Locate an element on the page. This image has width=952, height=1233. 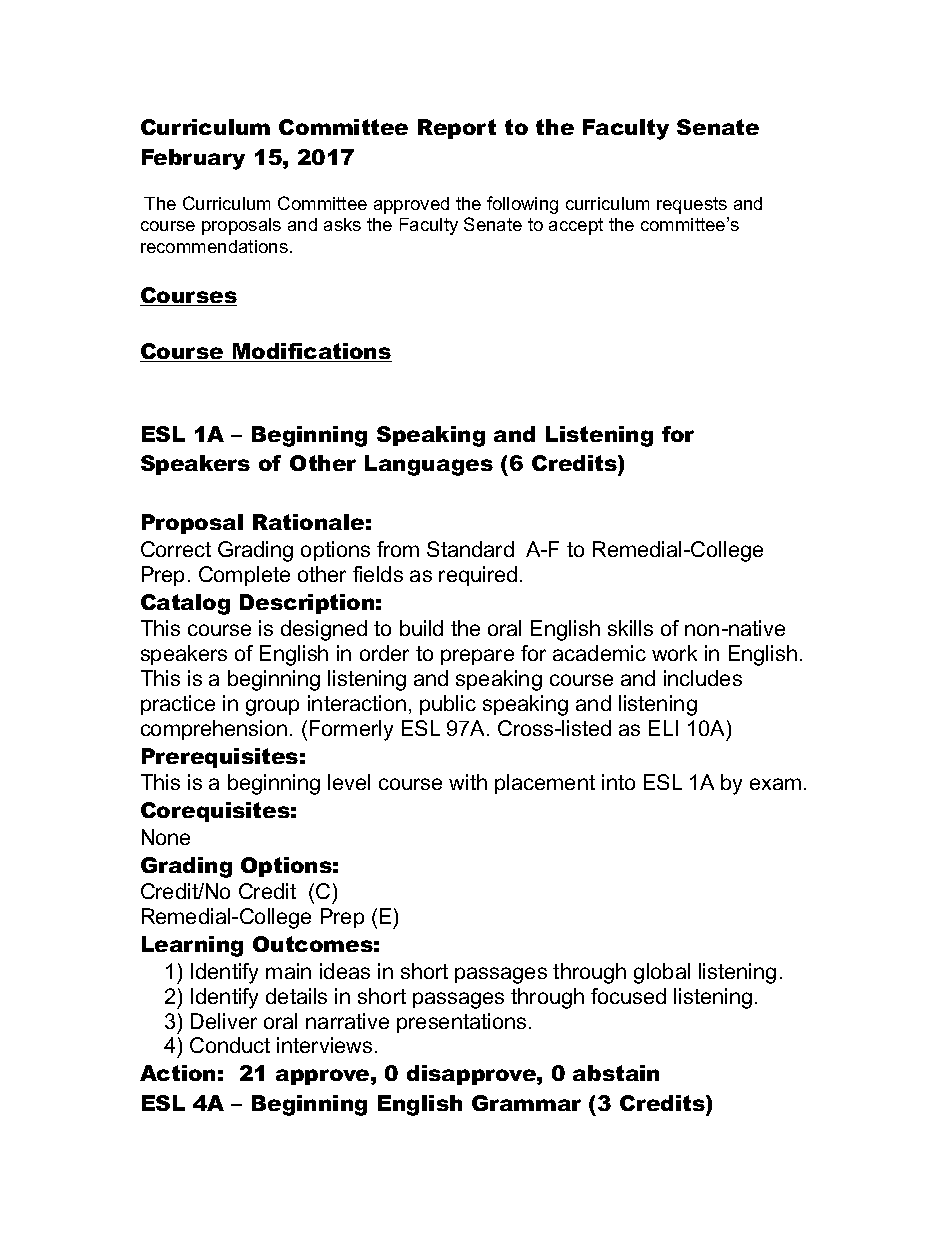
exam is located at coordinates (775, 784).
